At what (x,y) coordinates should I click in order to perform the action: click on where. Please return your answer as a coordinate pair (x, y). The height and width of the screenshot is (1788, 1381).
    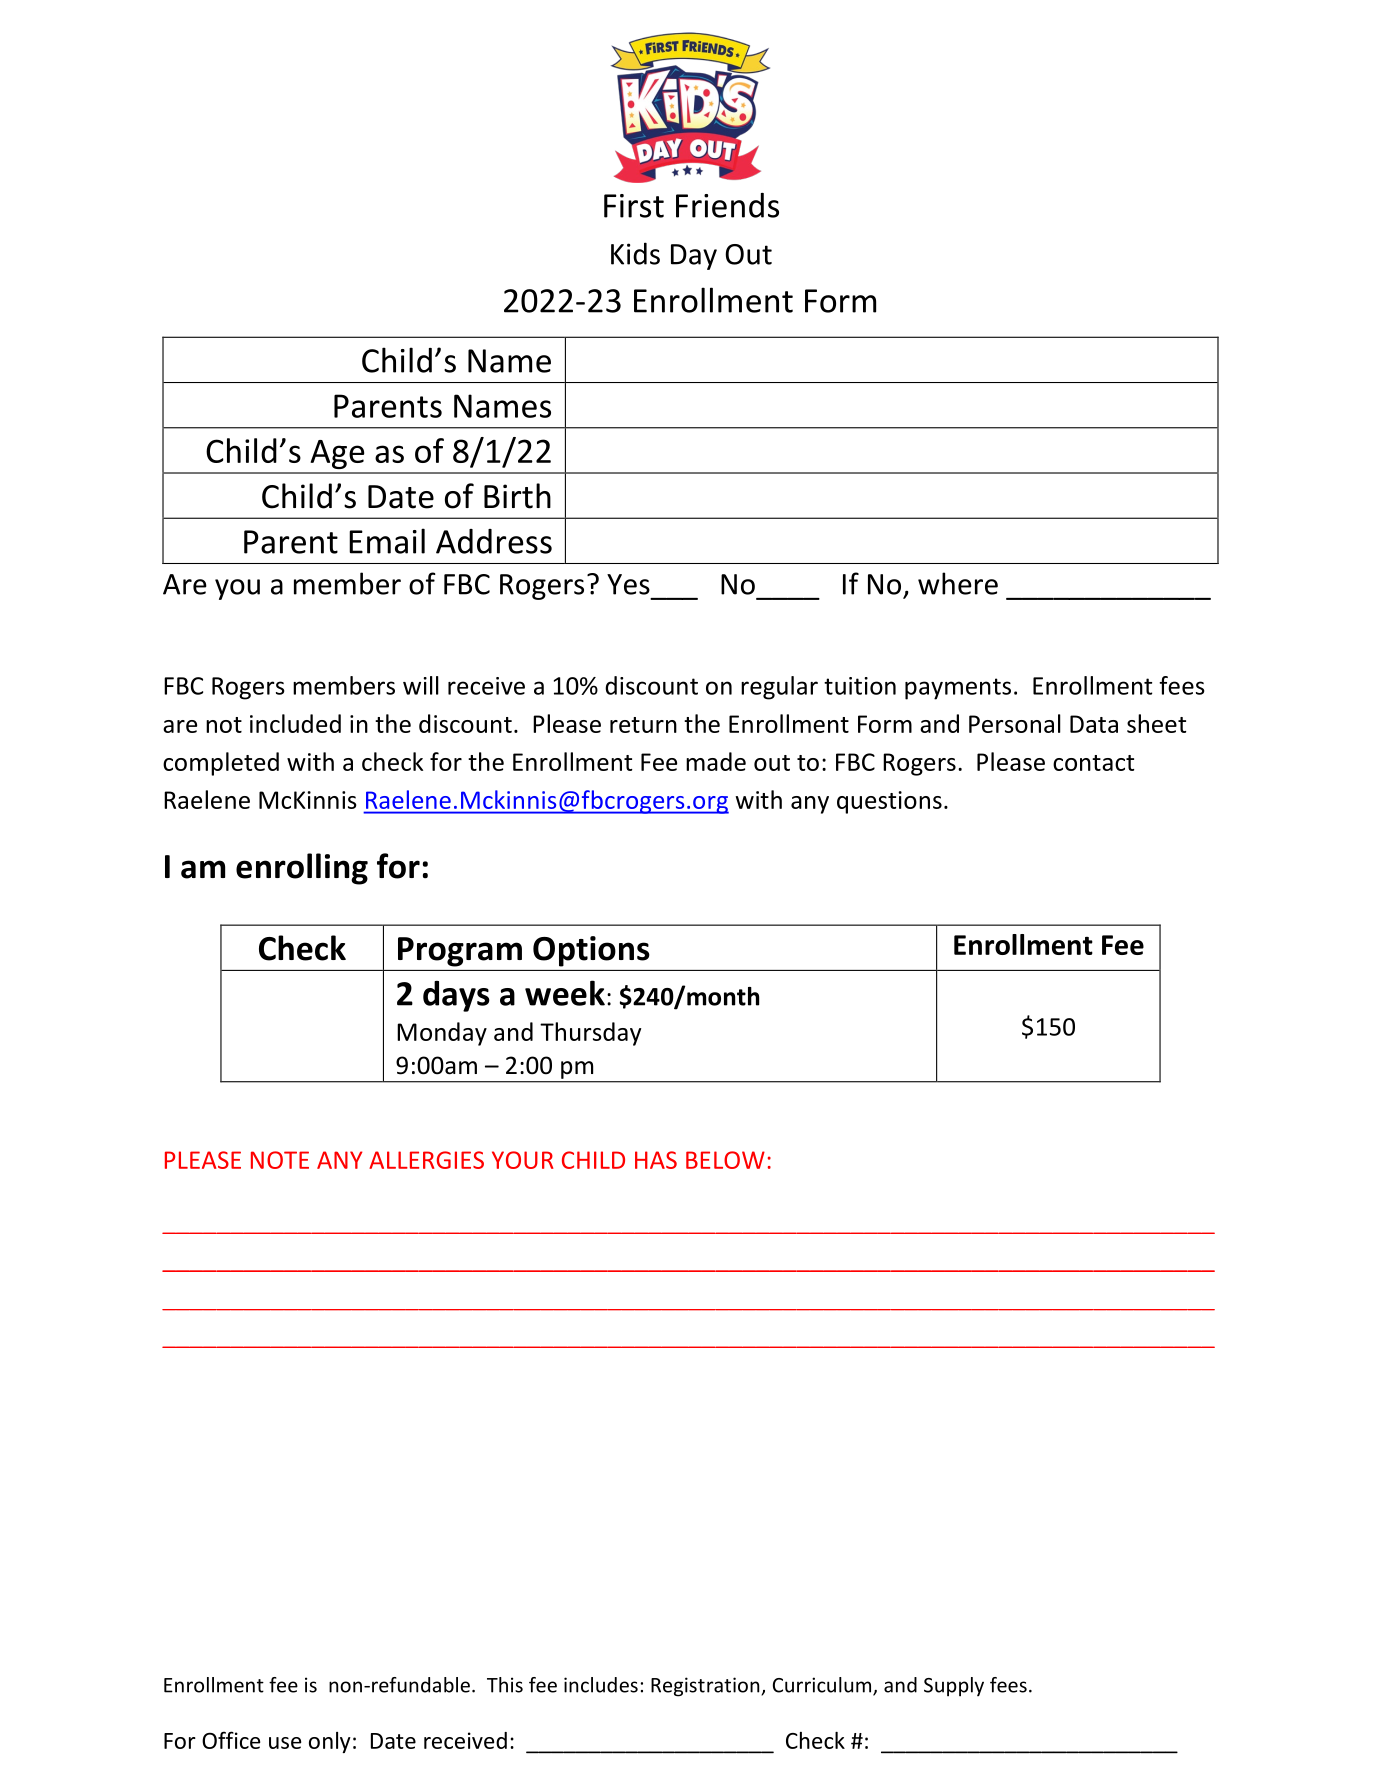
    Looking at the image, I should click on (958, 583).
